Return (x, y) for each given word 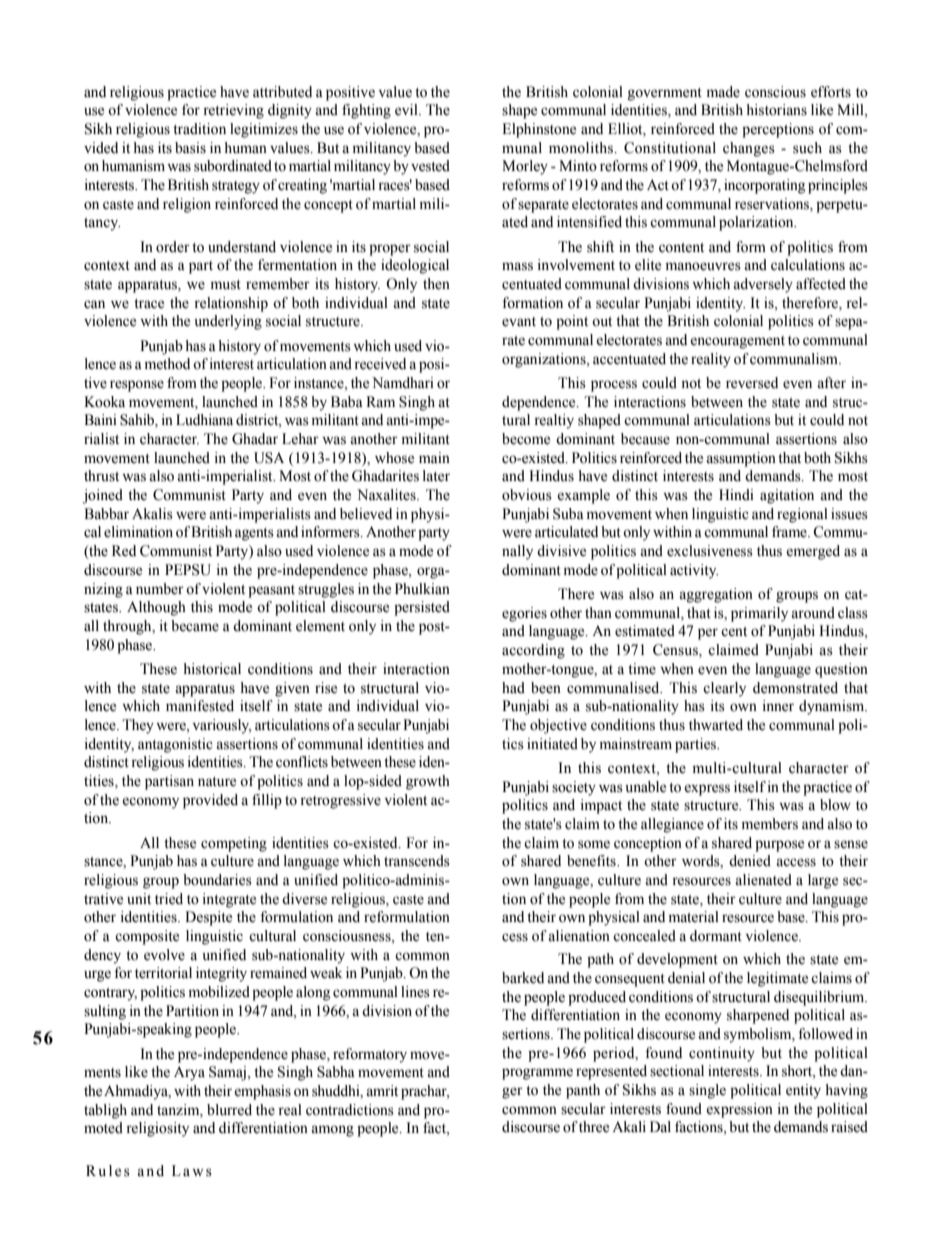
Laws (192, 1171)
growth (428, 782)
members (770, 824)
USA (269, 458)
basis (190, 148)
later (436, 476)
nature (217, 782)
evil (407, 110)
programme (537, 1074)
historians (776, 110)
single (707, 1091)
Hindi (736, 495)
